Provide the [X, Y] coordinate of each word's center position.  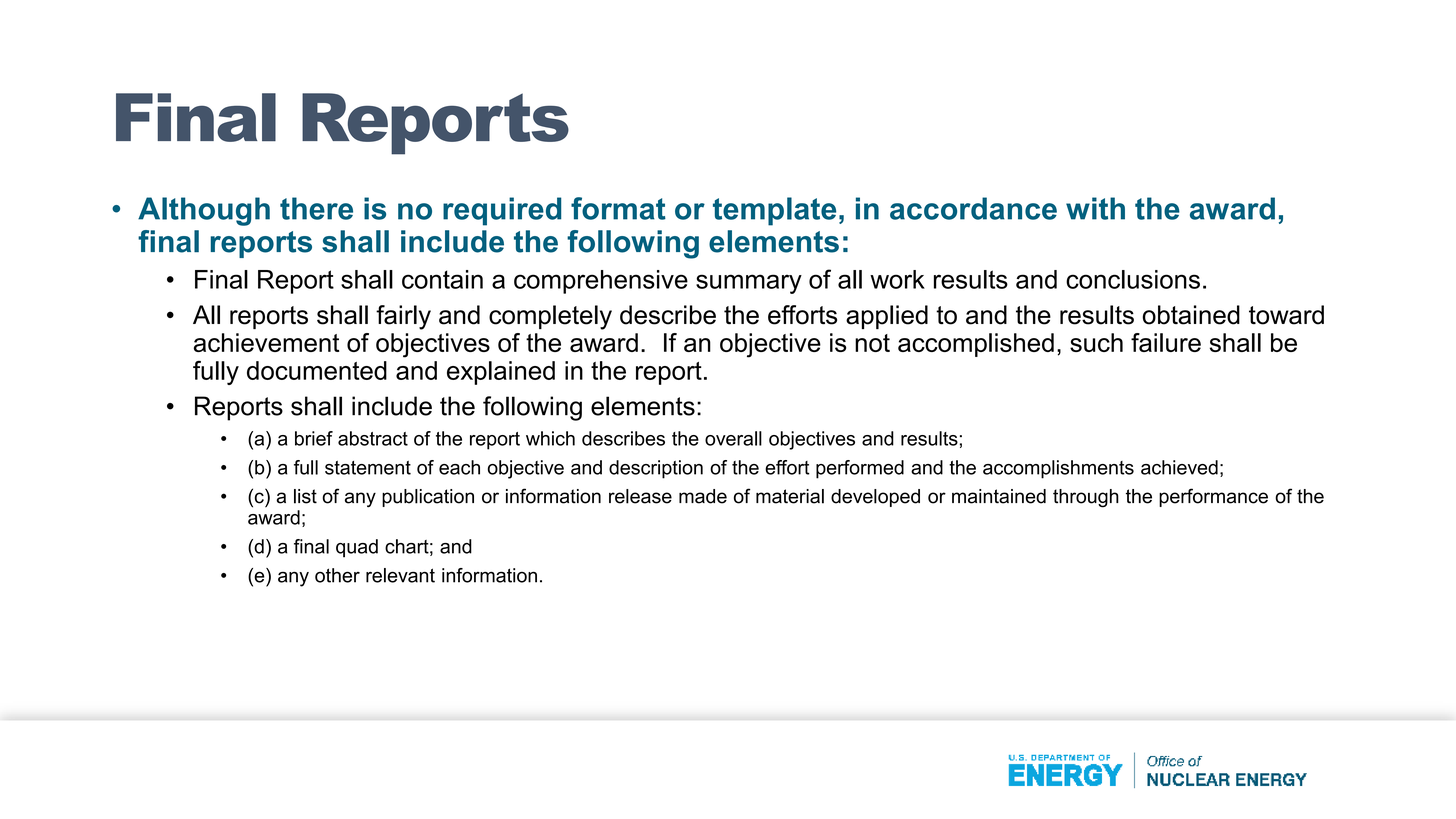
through [1086, 498]
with [1095, 208]
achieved [1179, 467]
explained [501, 373]
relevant [400, 575]
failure [1166, 342]
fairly [403, 317]
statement [368, 468]
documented [317, 370]
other [337, 575]
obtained [1191, 315]
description [656, 469]
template [774, 211]
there [316, 208]
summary [749, 284]
